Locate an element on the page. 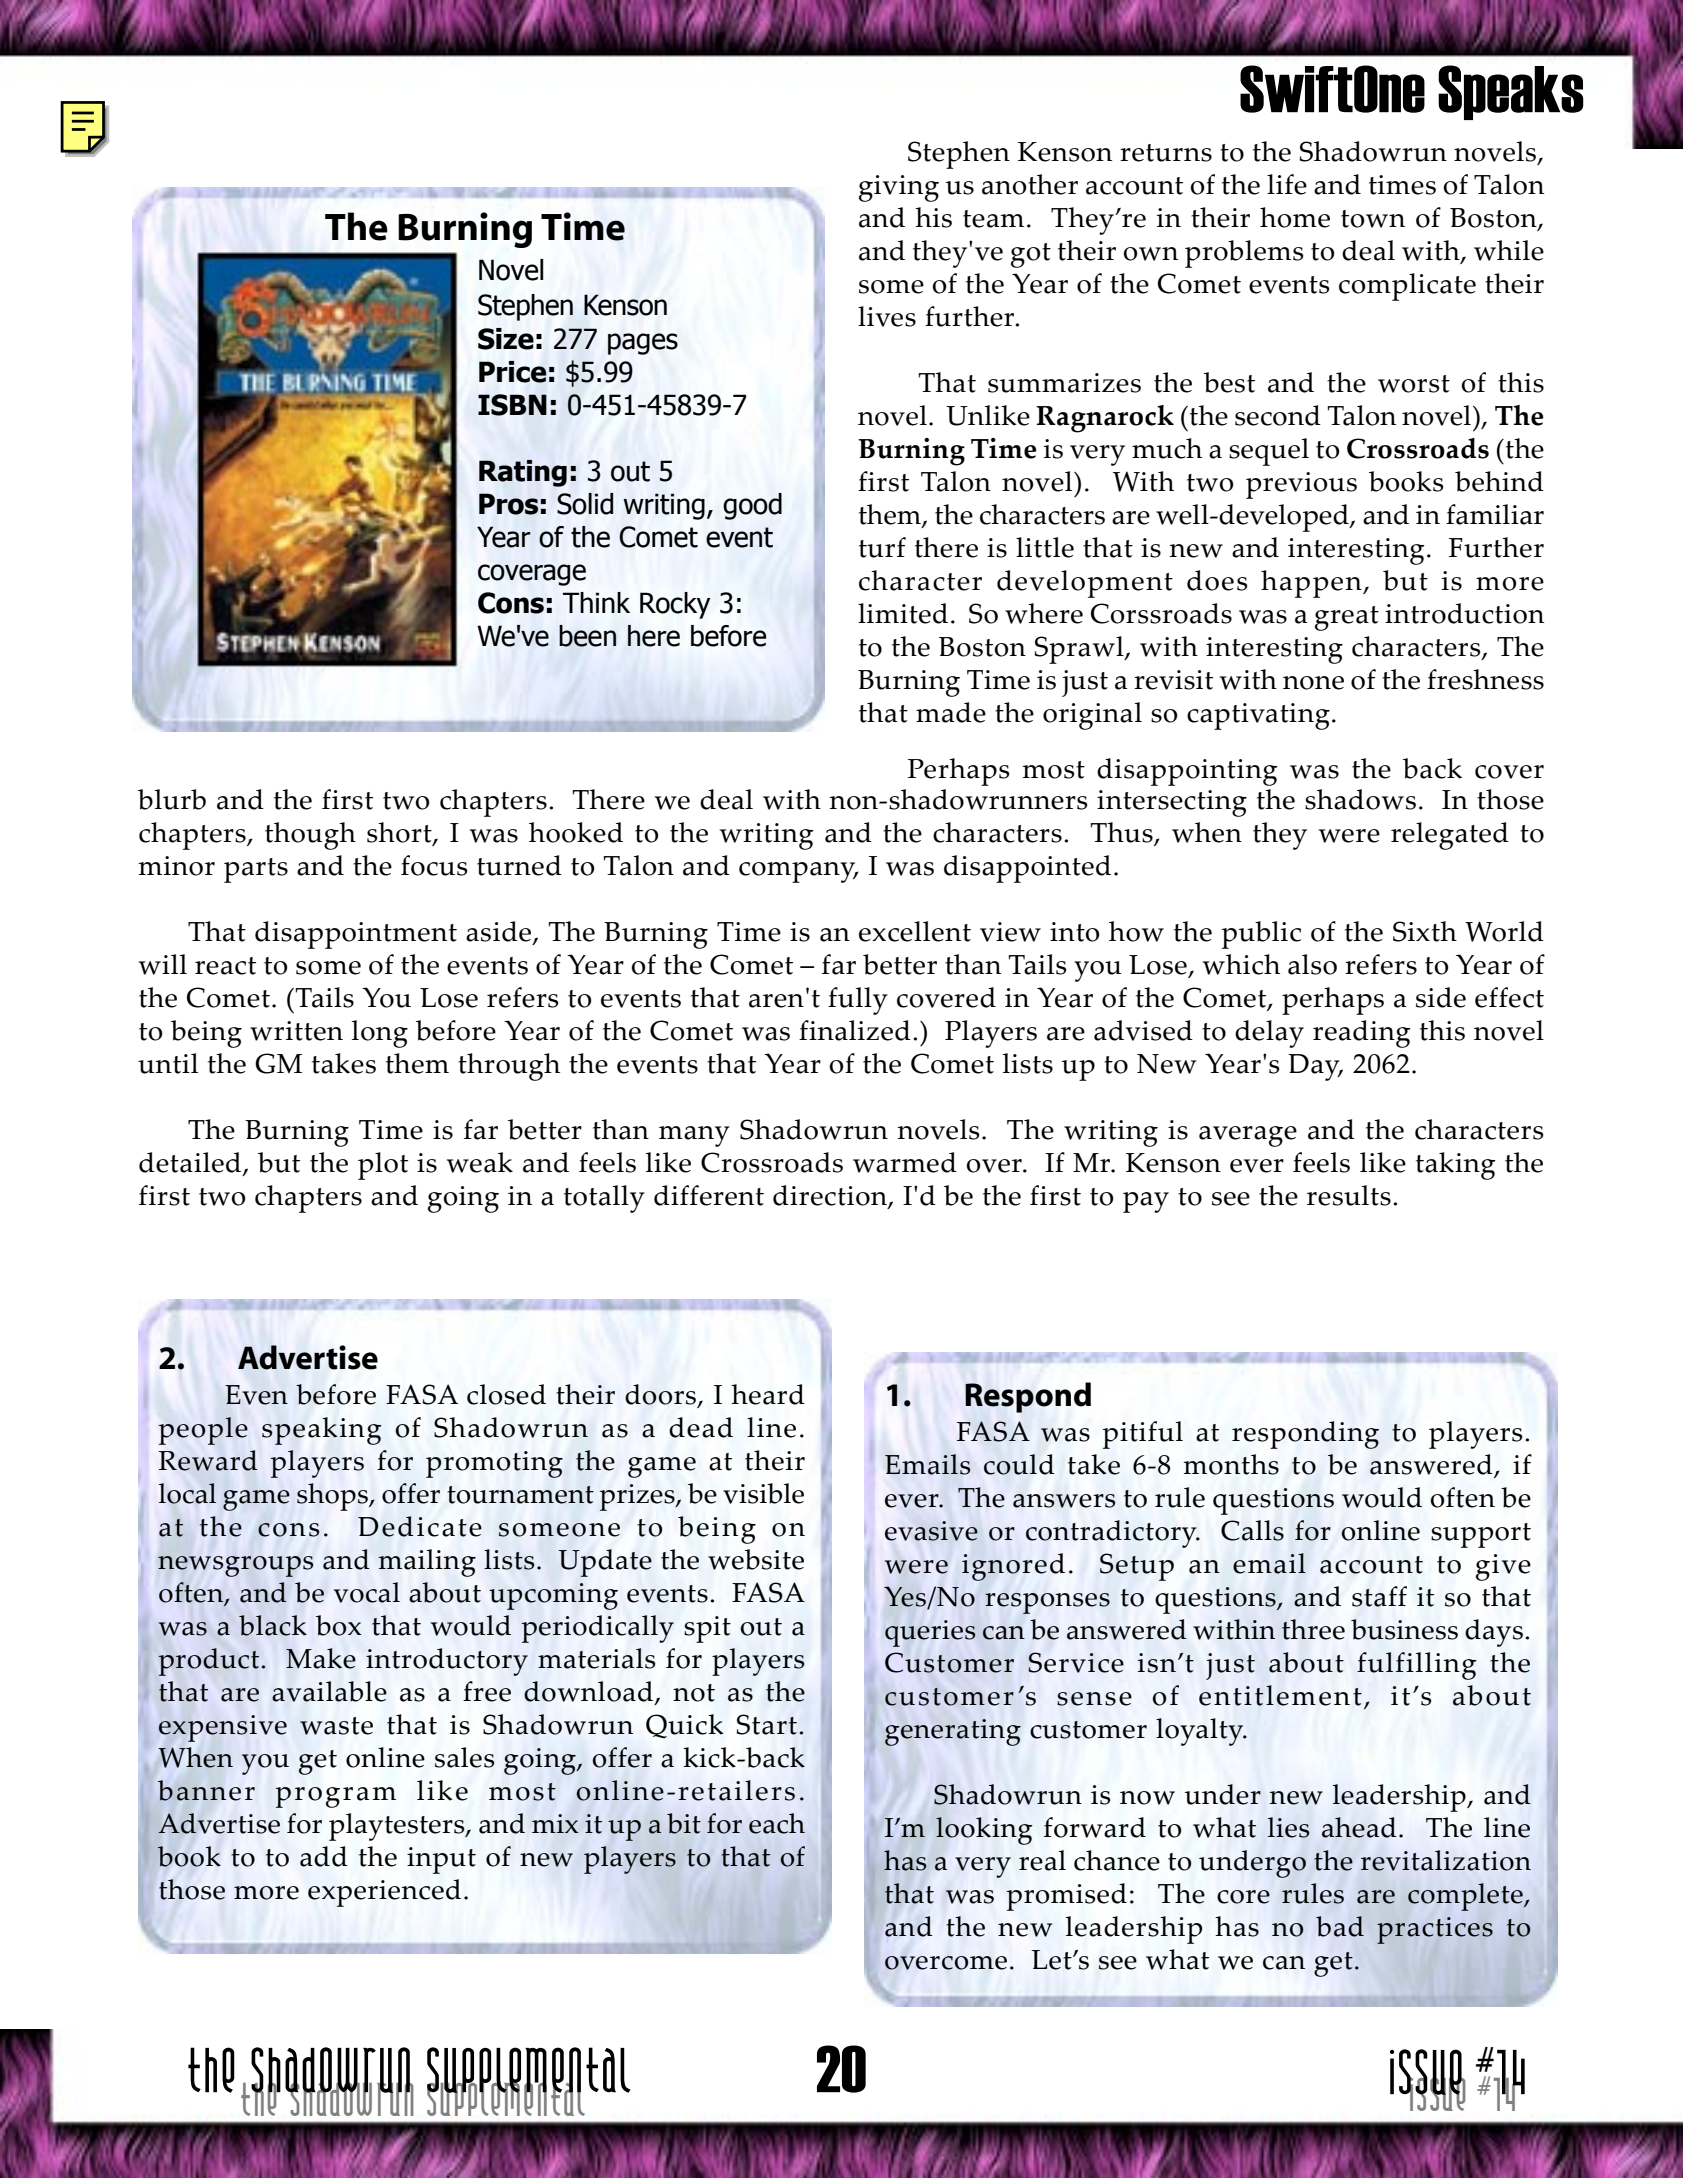 Image resolution: width=1683 pixels, height=2178 pixels. months is located at coordinates (1231, 1464).
